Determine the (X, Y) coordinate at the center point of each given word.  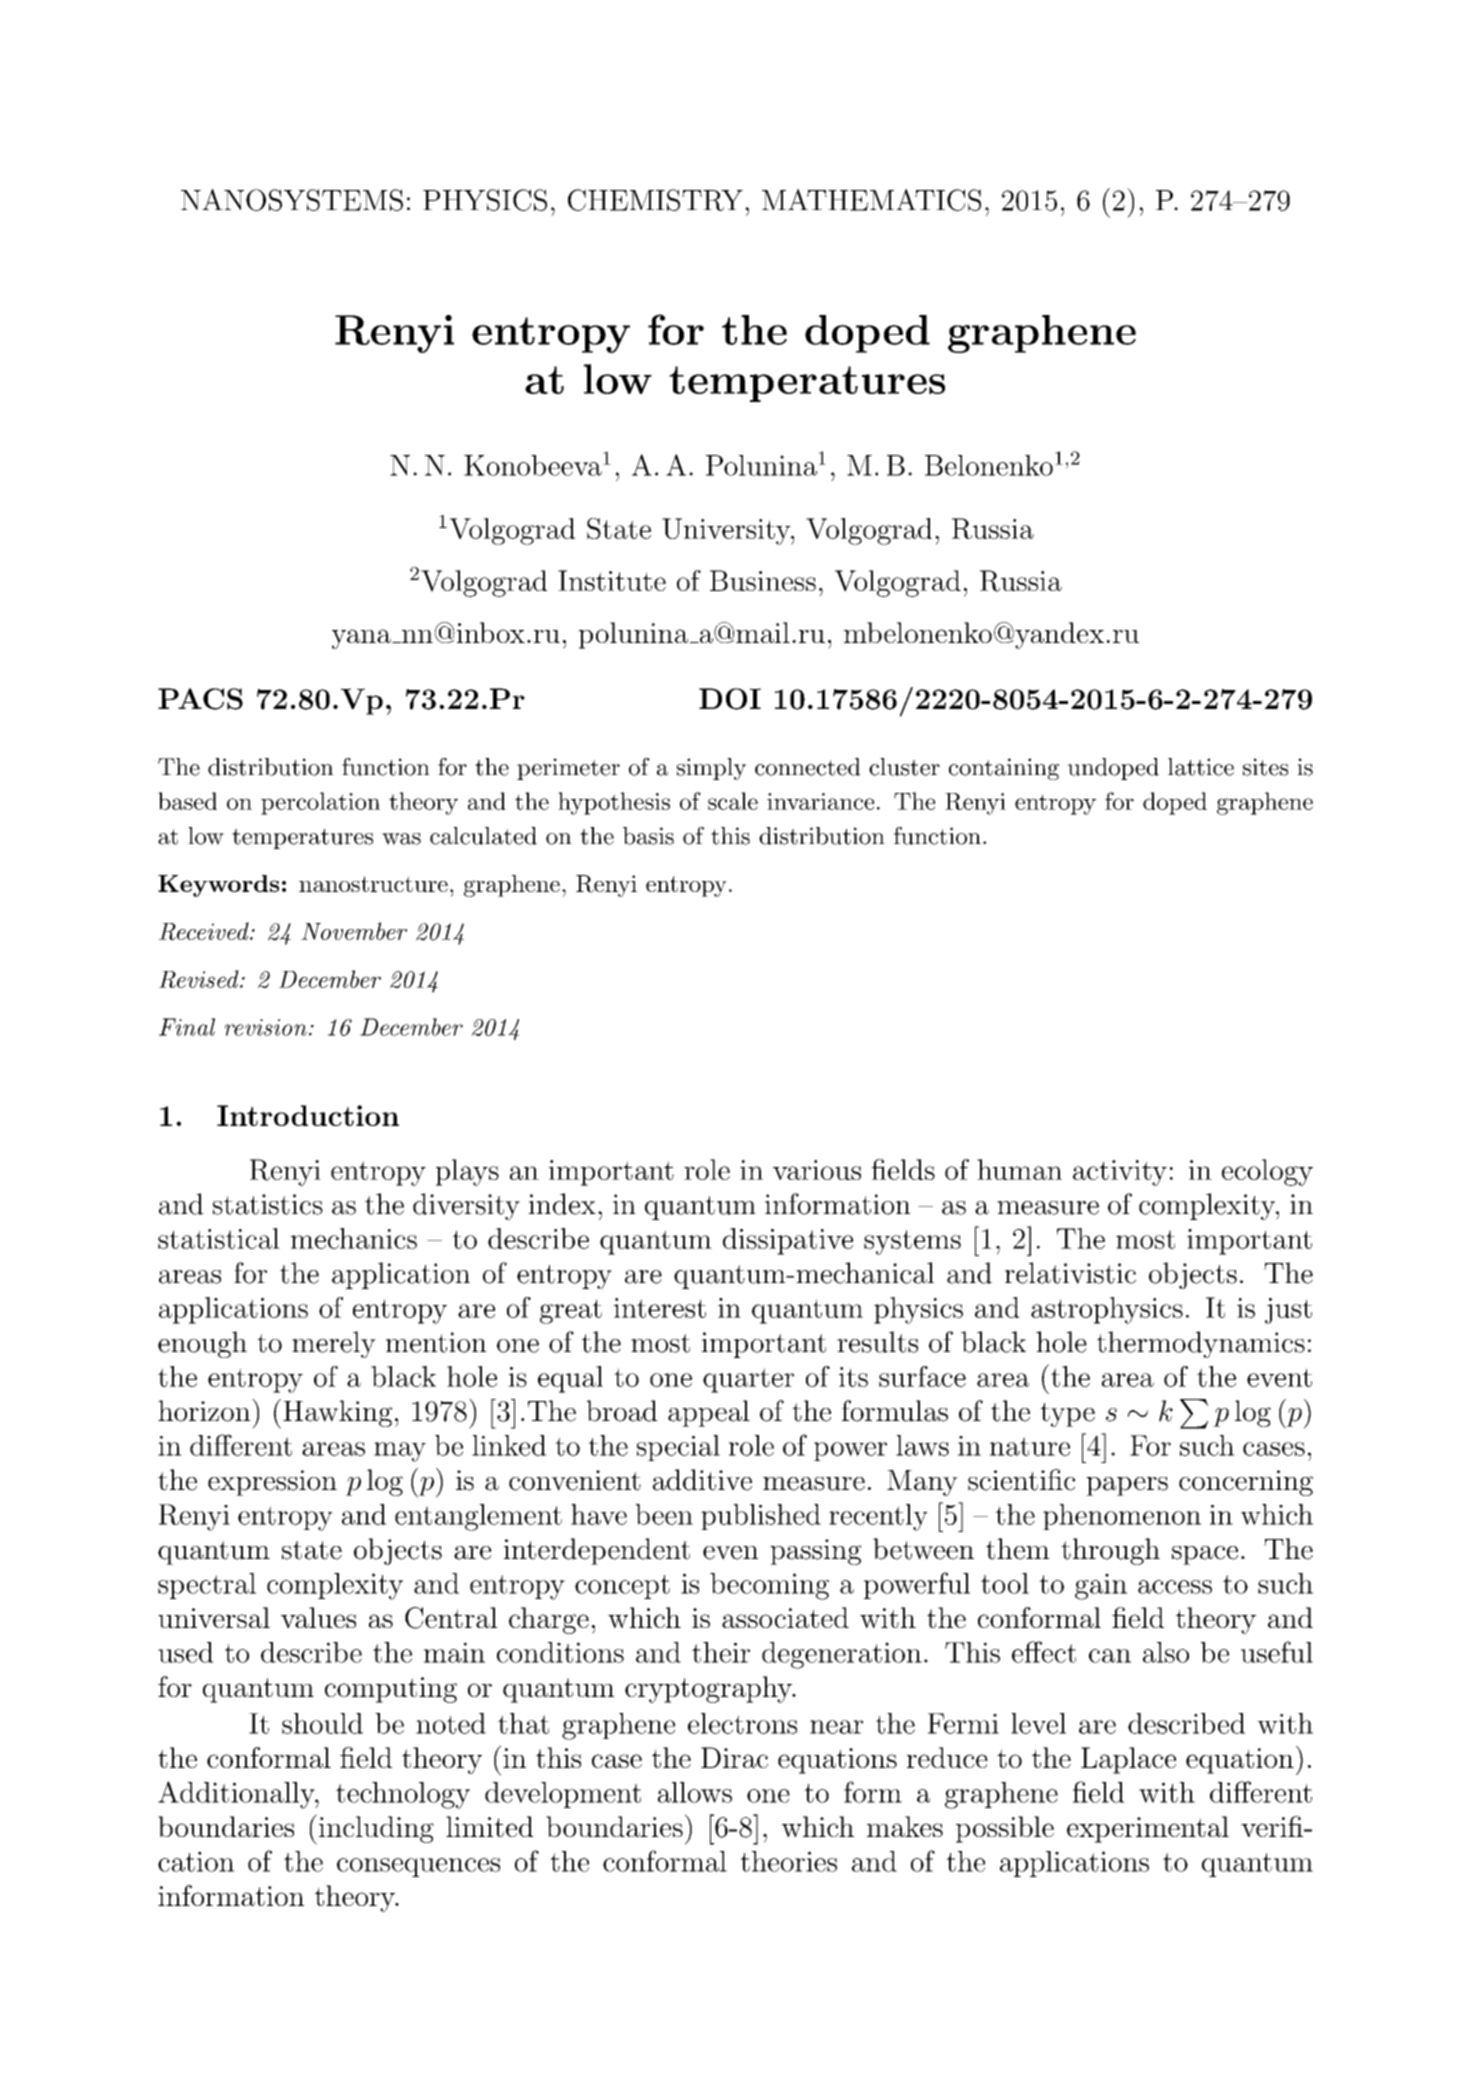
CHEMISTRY (655, 200)
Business (763, 580)
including (376, 1829)
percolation (320, 803)
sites (1265, 767)
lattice (1201, 767)
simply (711, 769)
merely (334, 1344)
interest (660, 1308)
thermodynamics (1201, 1344)
